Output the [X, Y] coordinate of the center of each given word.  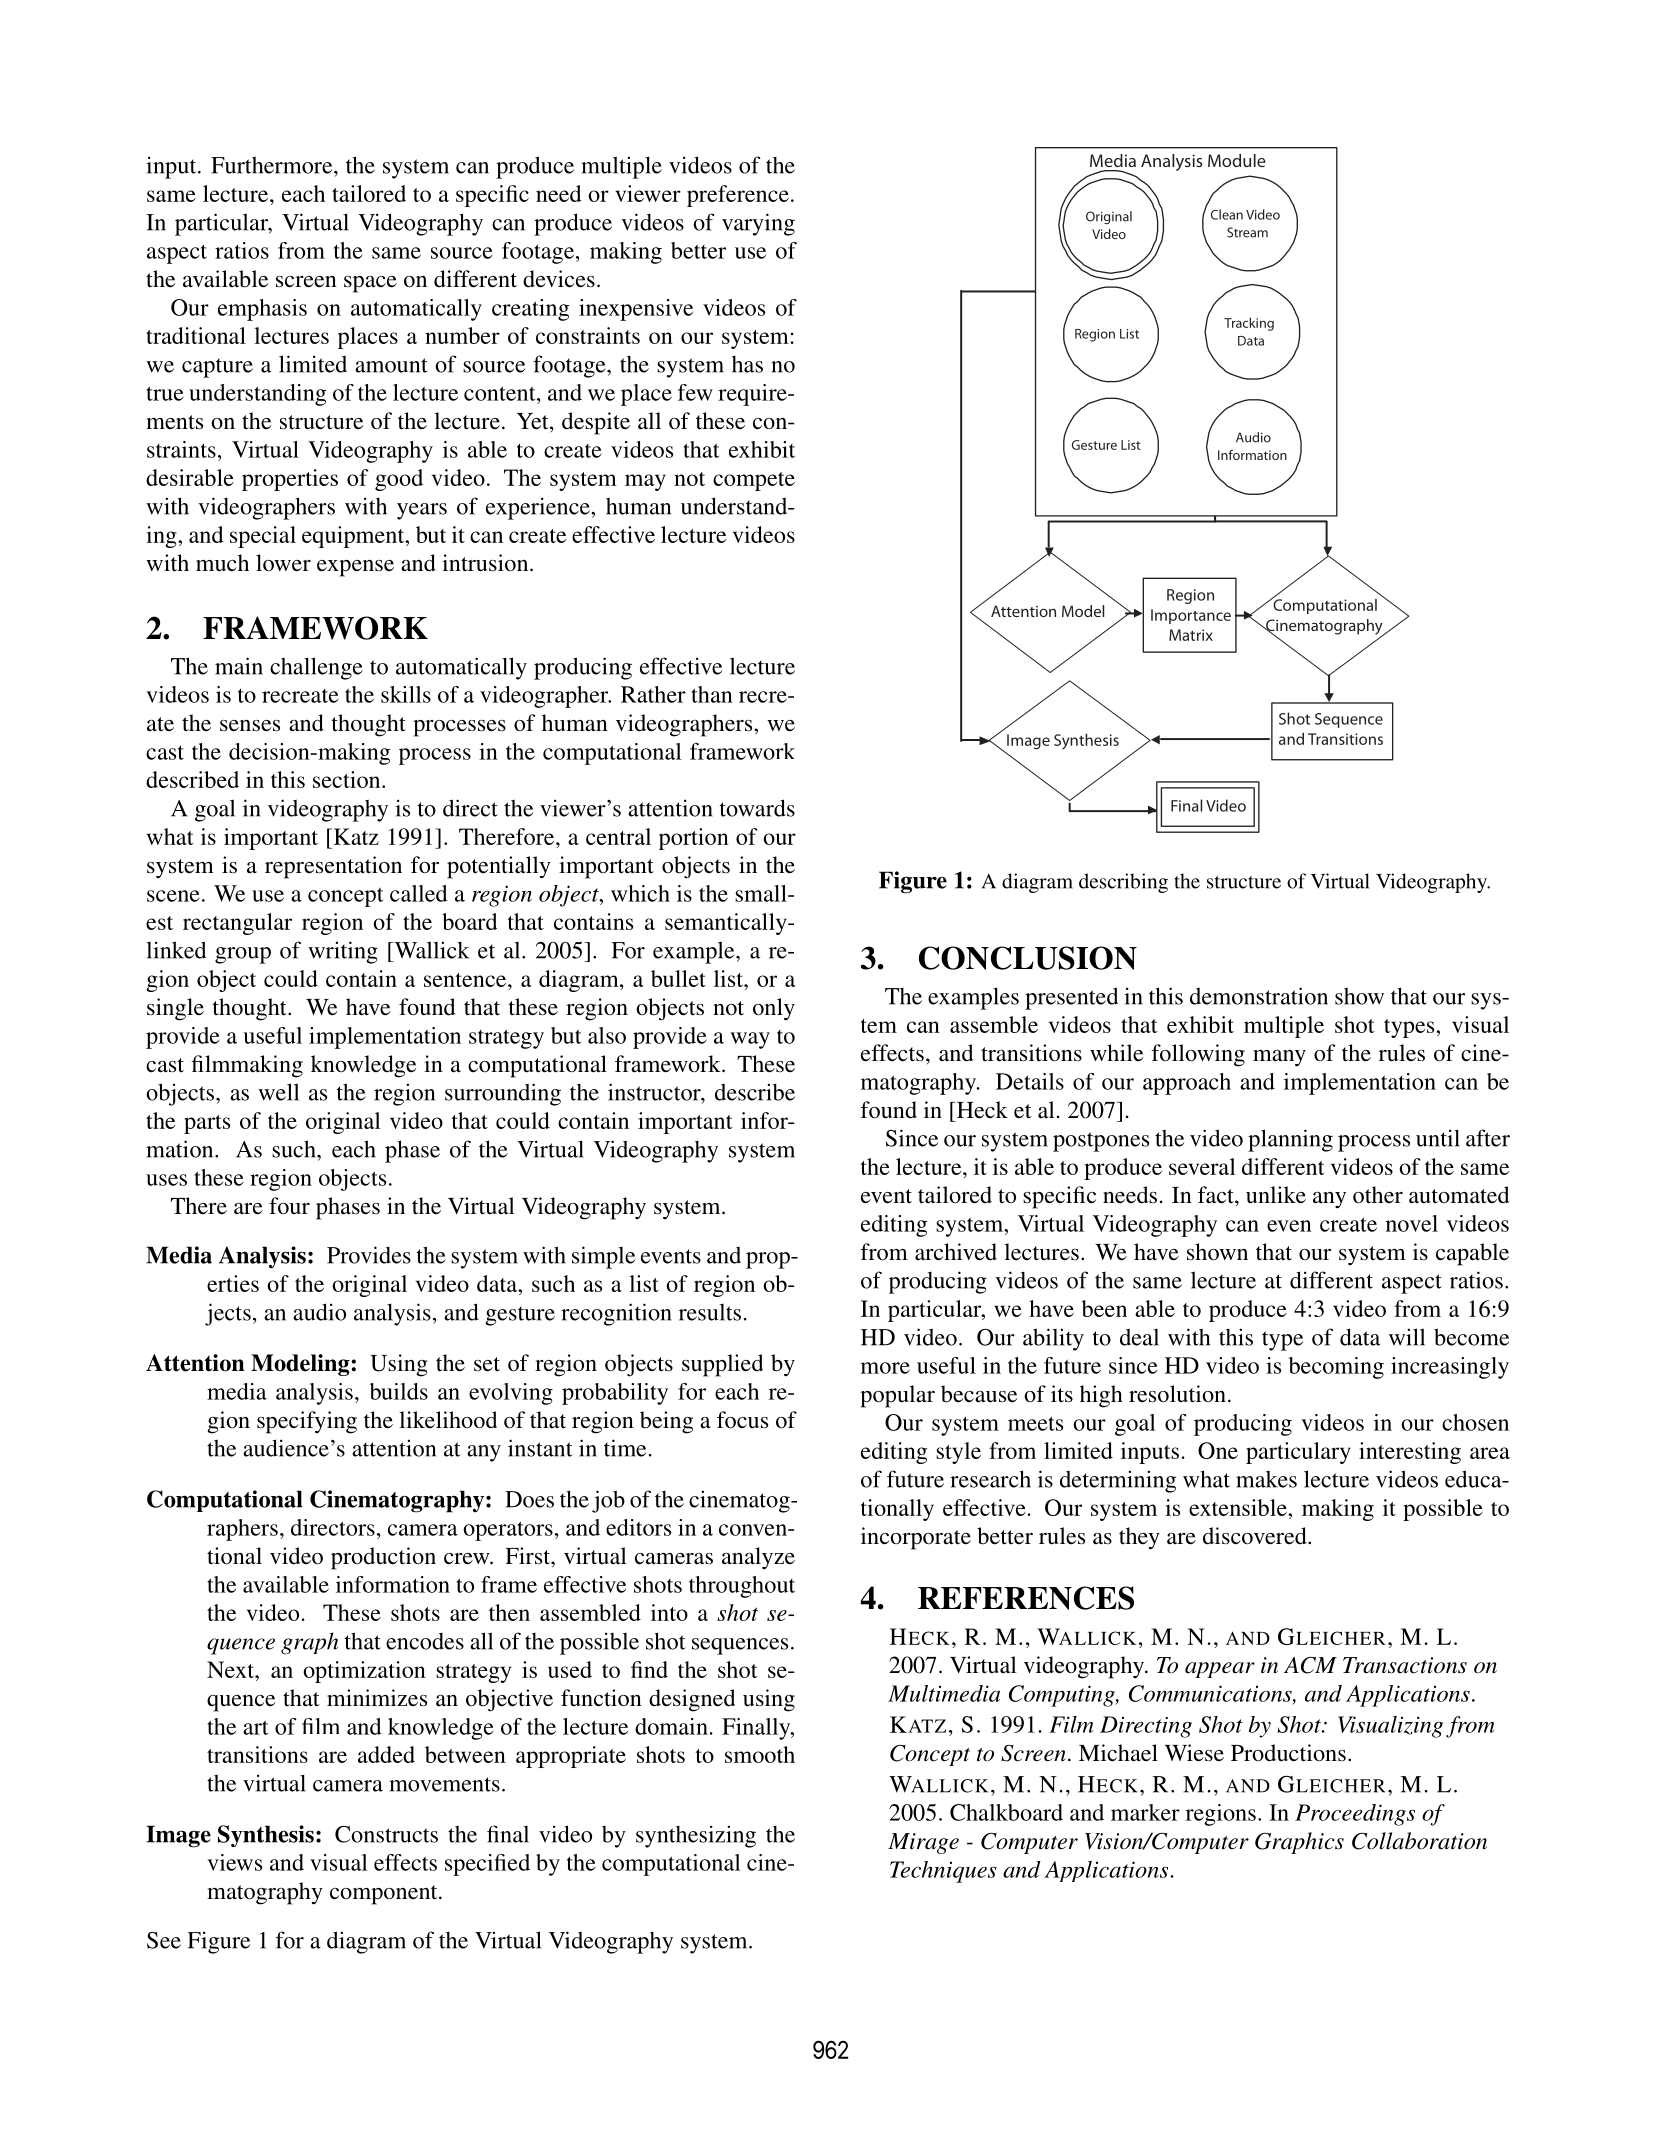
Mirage [923, 1843]
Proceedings [1355, 1815]
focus [742, 1420]
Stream [1247, 232]
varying [758, 224]
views [234, 1862]
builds [399, 1391]
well [278, 1092]
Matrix [1191, 635]
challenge [316, 668]
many [1279, 1058]
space [370, 284]
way [750, 1040]
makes [1266, 1479]
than [712, 694]
